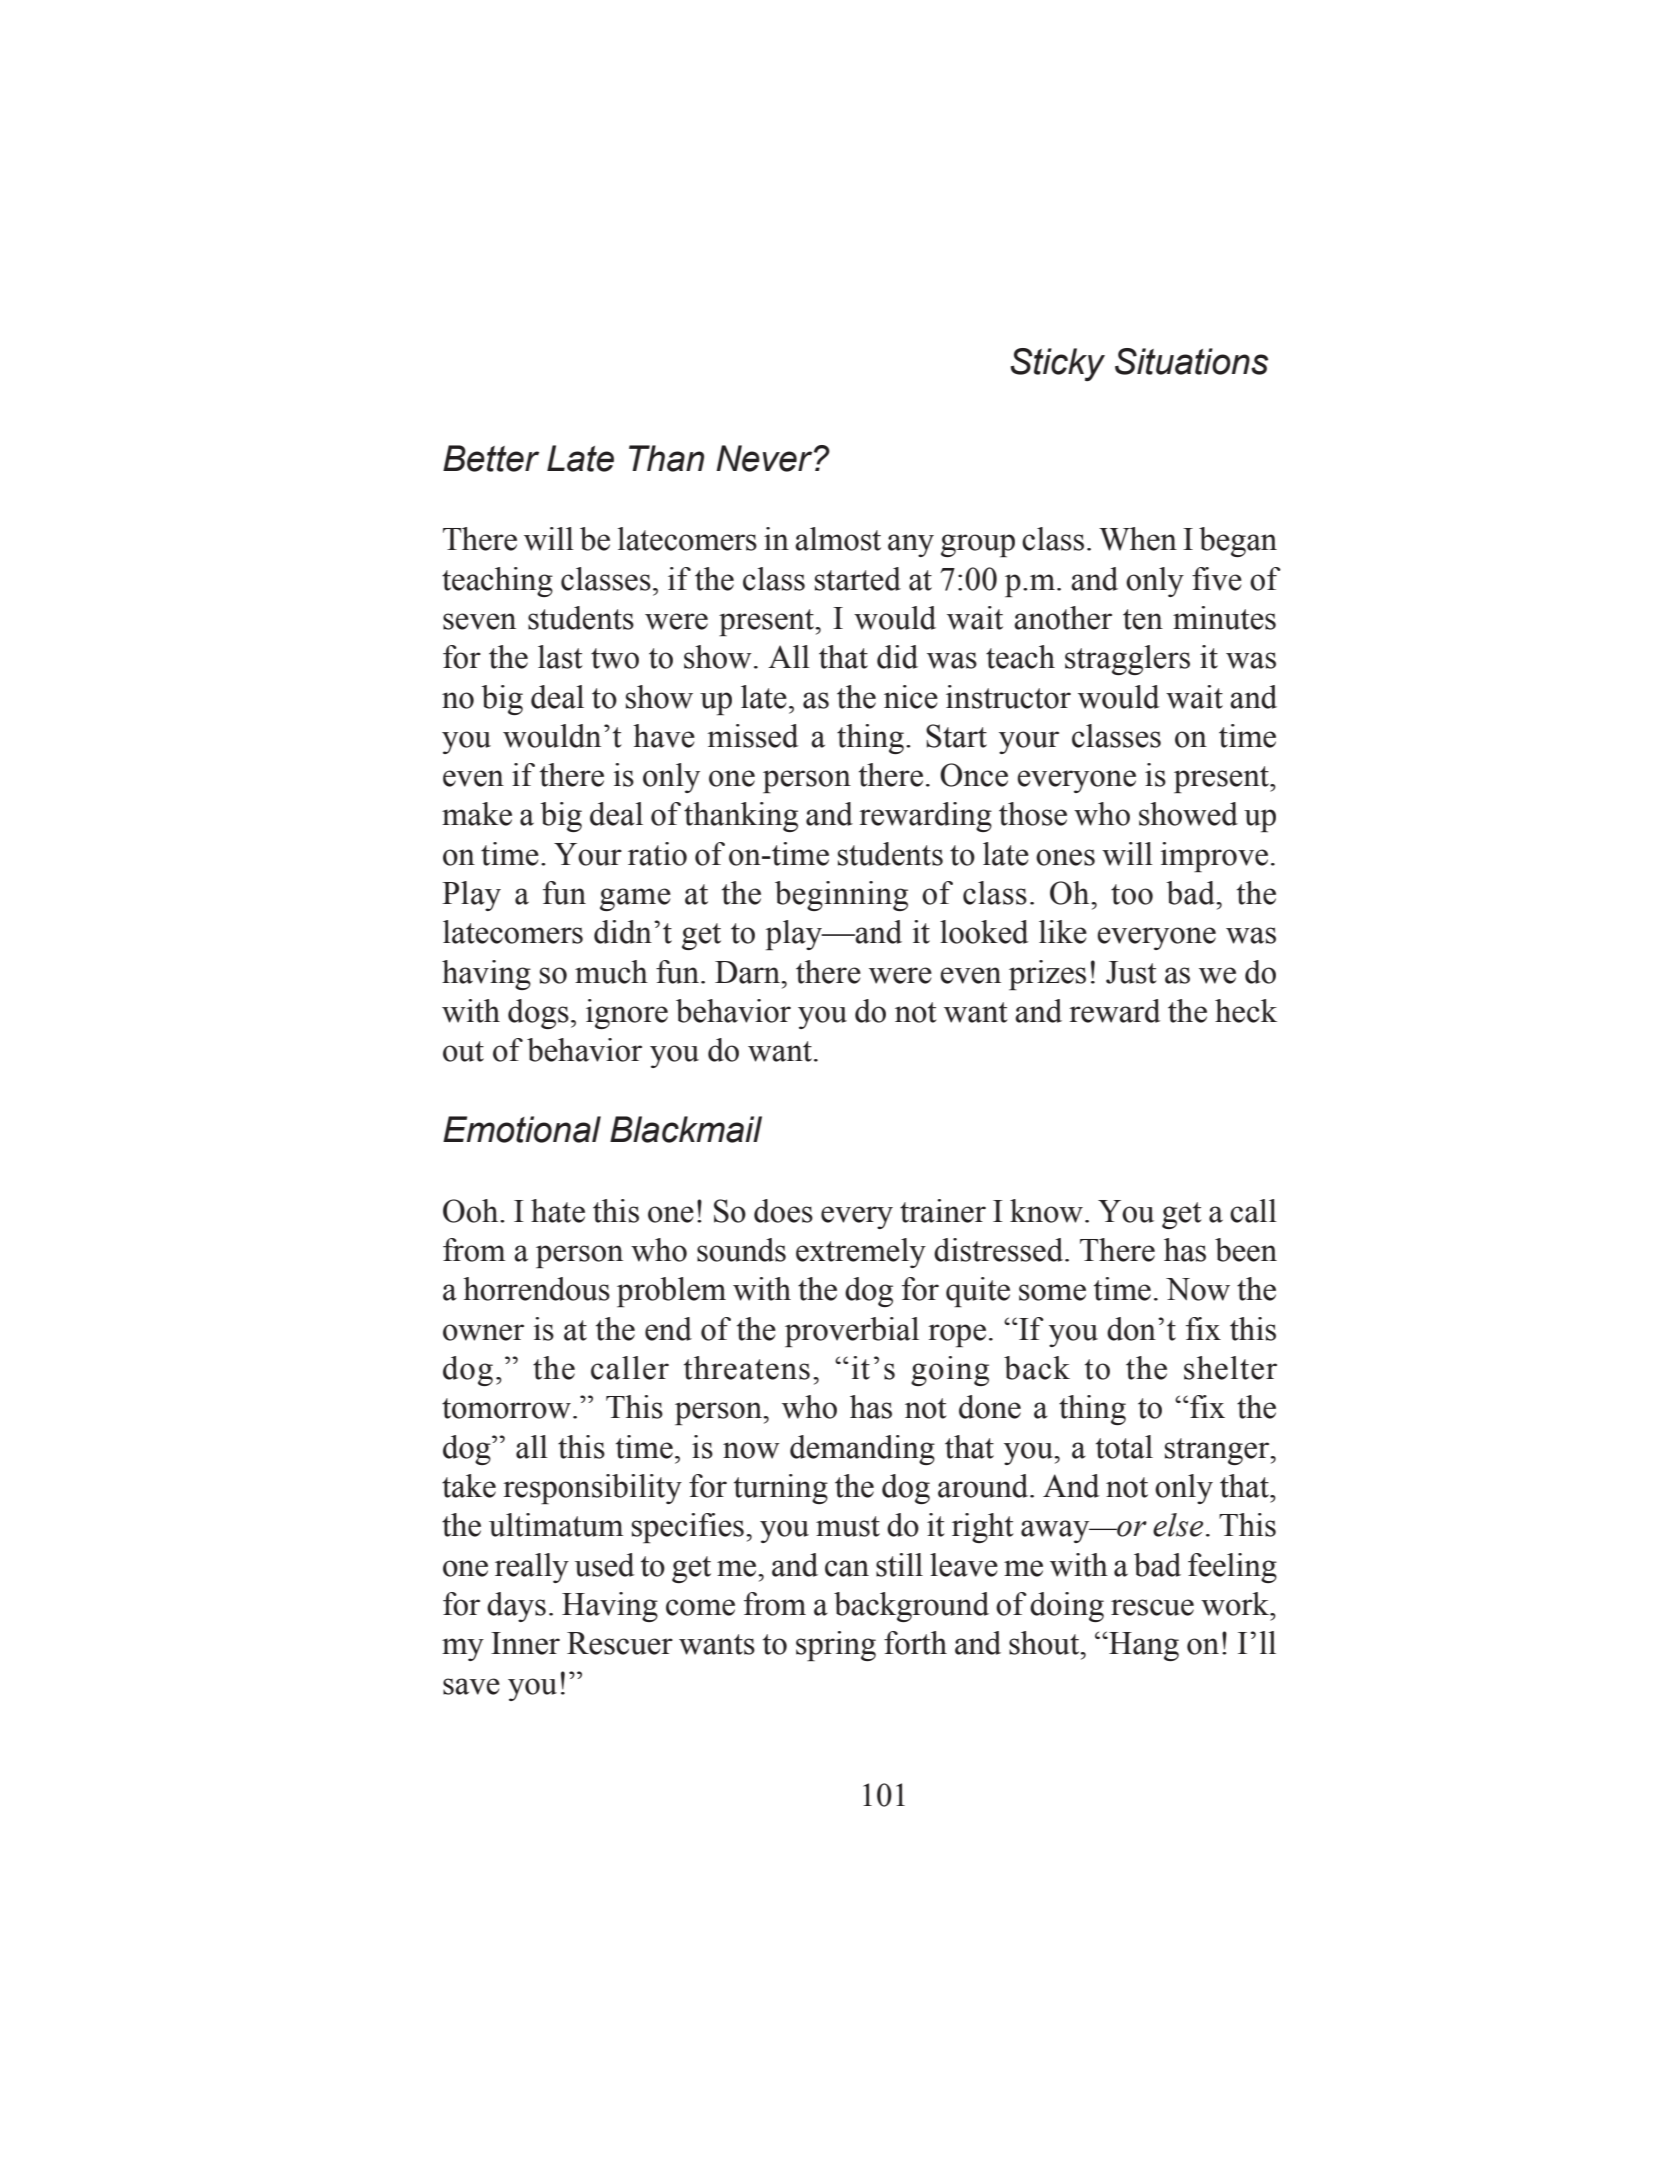 This screenshot has height=2162, width=1670. I want to click on been, so click(1246, 1250).
